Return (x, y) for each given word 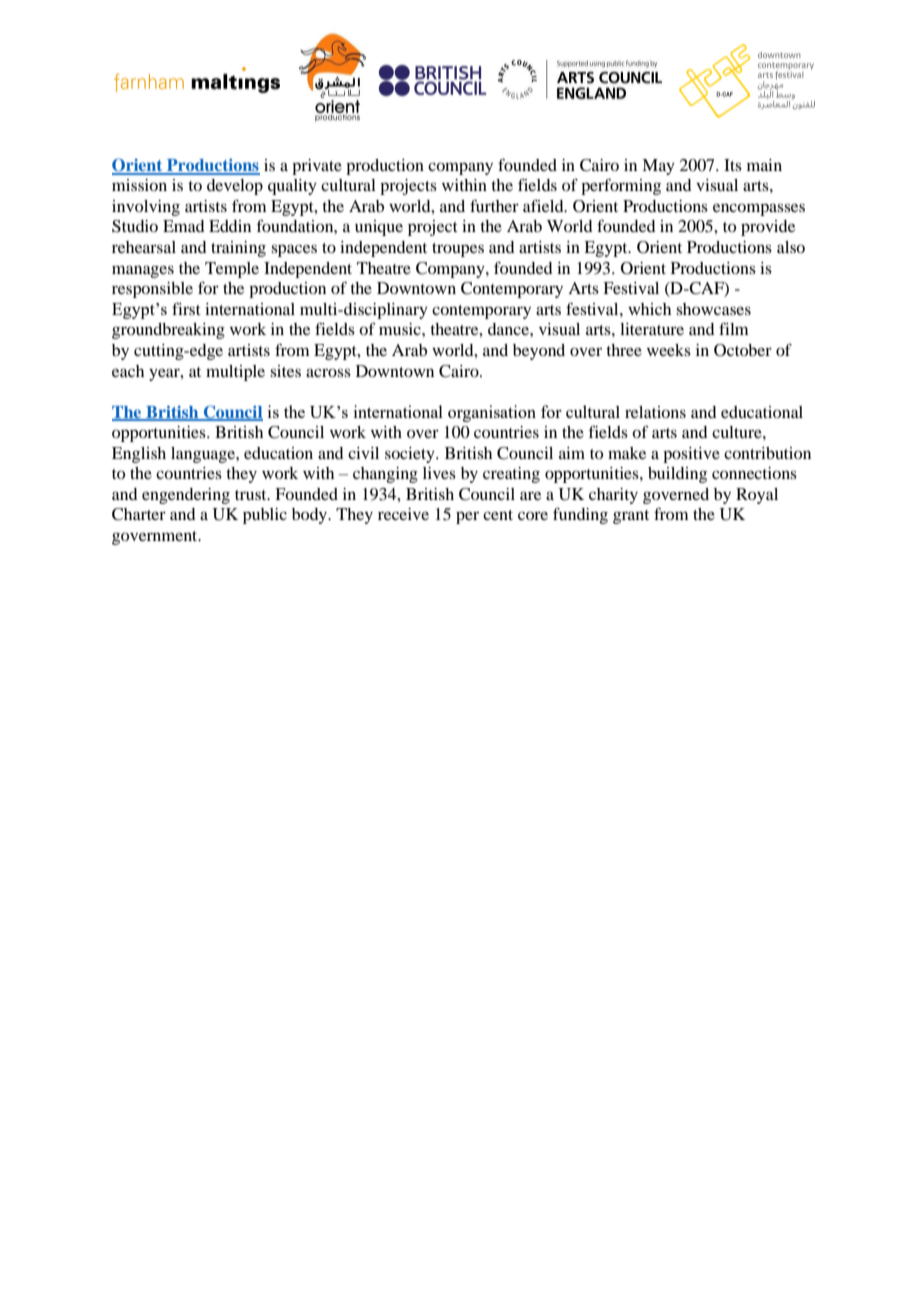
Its (733, 165)
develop (235, 187)
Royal (757, 496)
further (494, 206)
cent (498, 515)
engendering (186, 496)
